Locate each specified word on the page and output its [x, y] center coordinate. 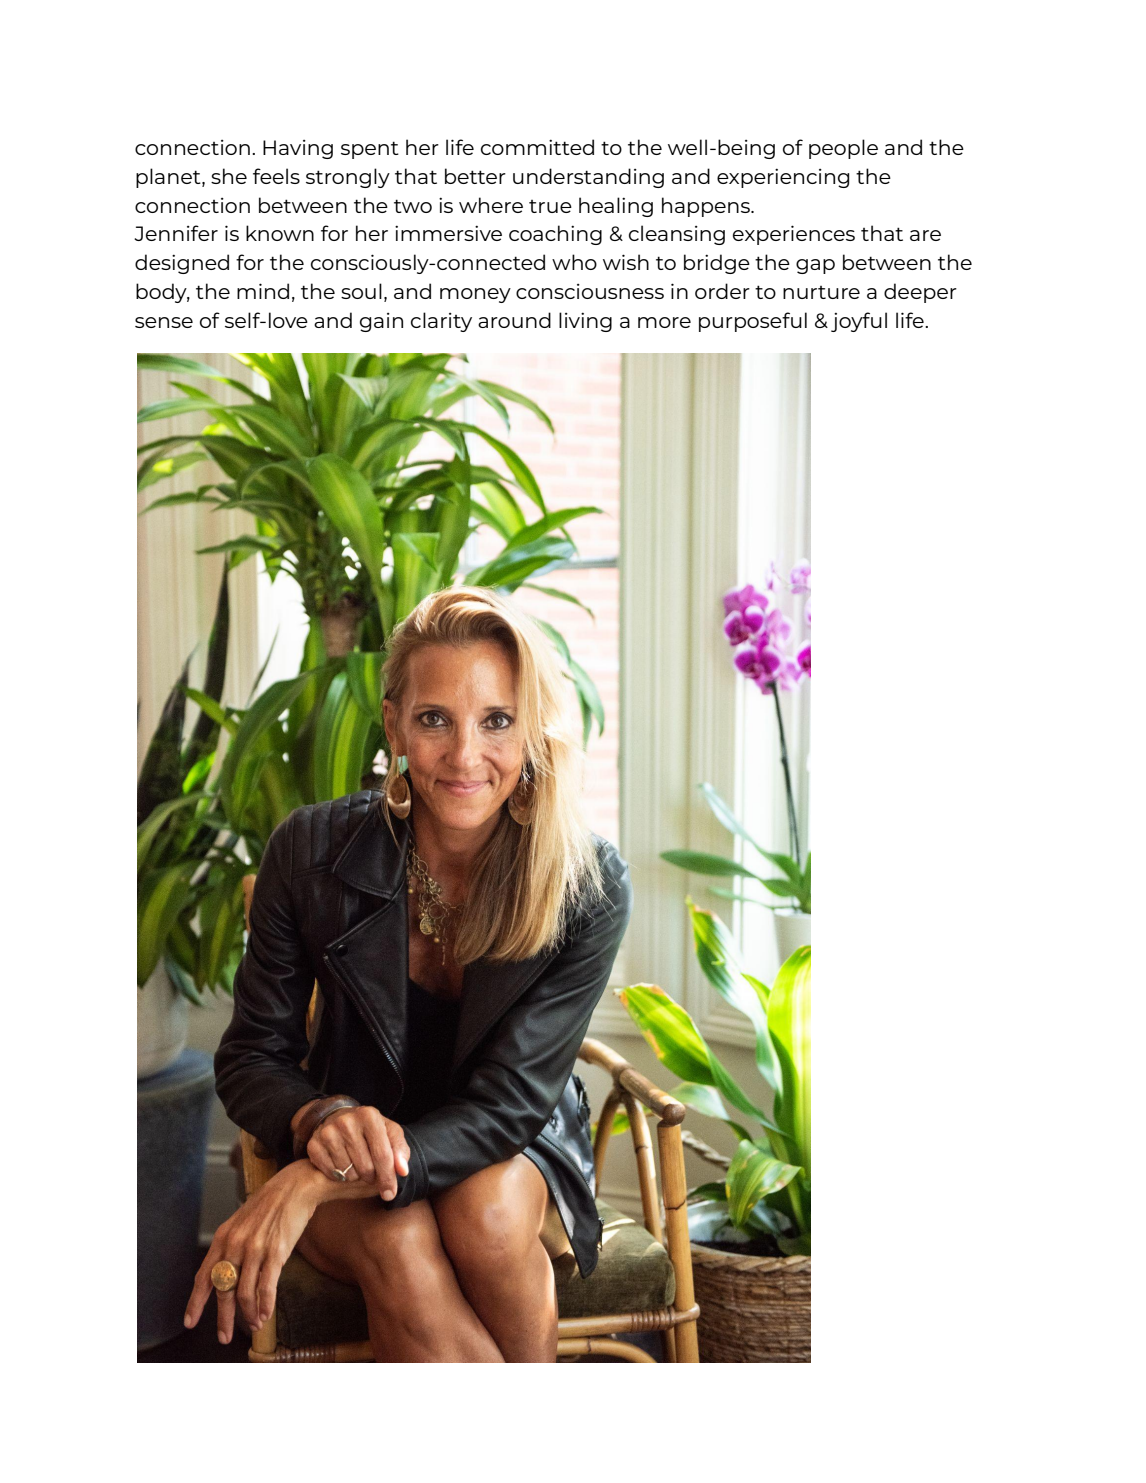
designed [182, 264]
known [280, 233]
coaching [555, 235]
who [574, 262]
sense [164, 322]
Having [298, 149]
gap [815, 266]
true [550, 206]
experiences [794, 235]
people [843, 149]
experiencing [783, 178]
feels [276, 176]
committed [537, 147]
